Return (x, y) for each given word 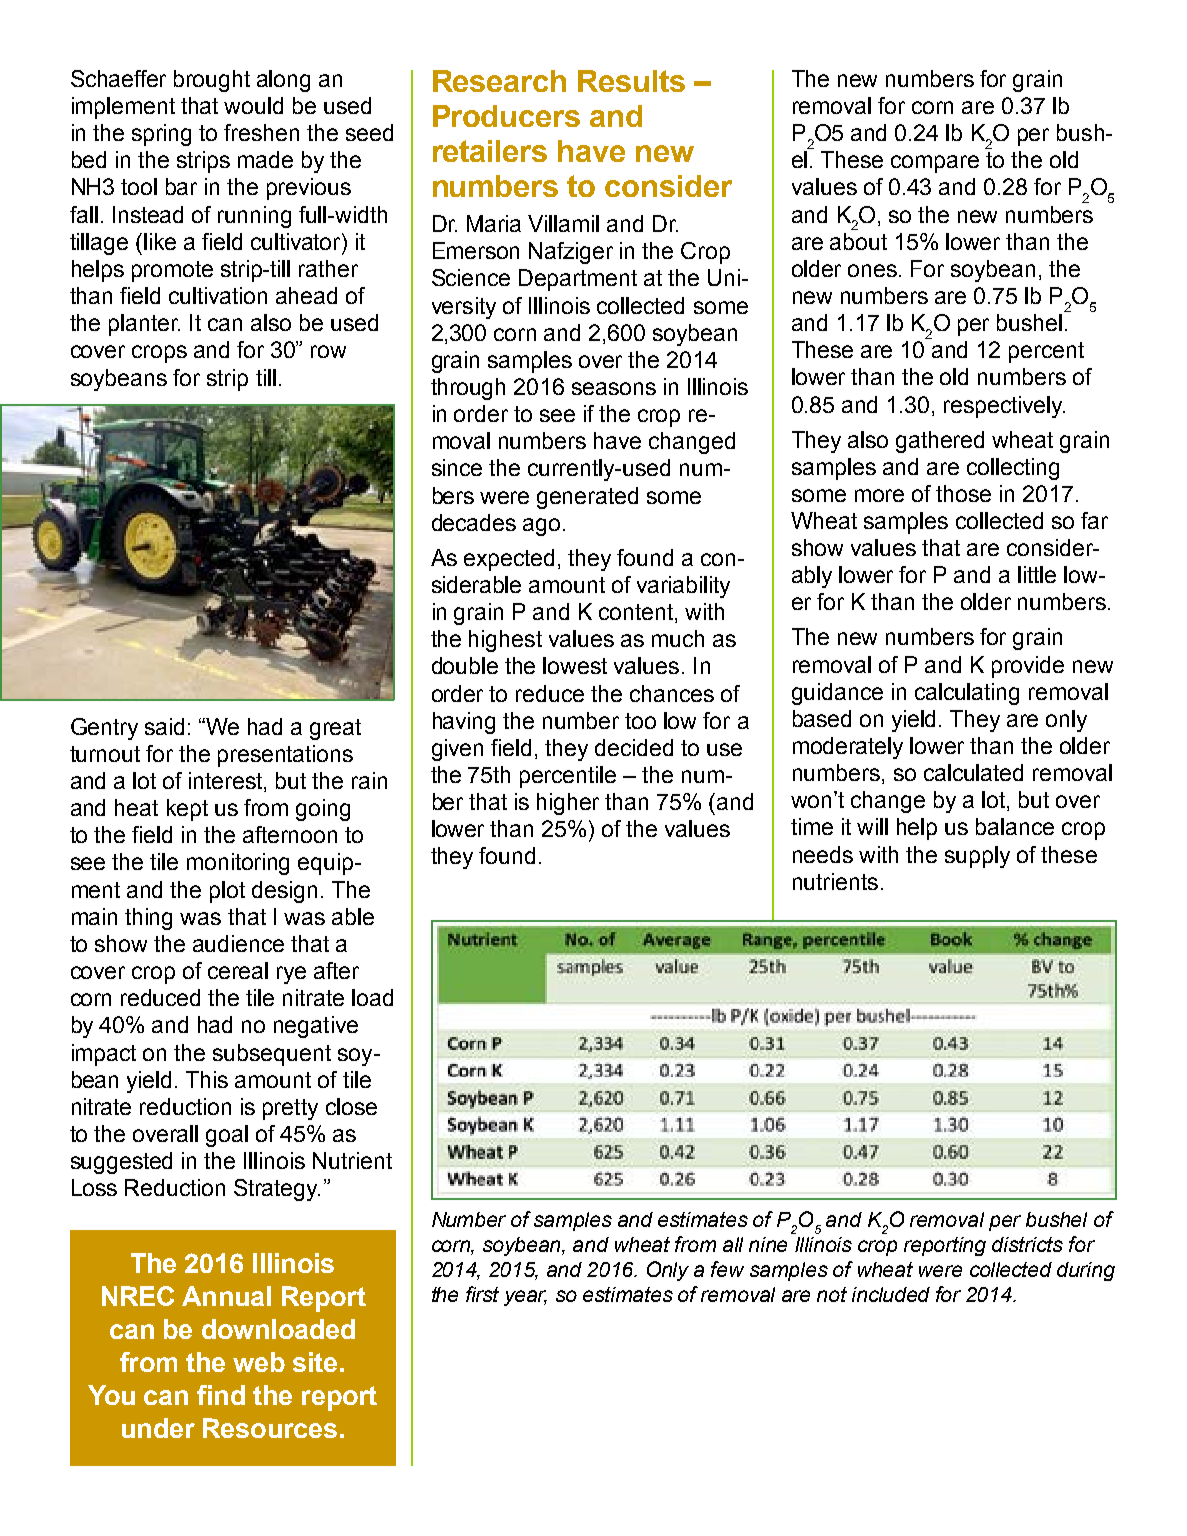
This (207, 1079)
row (328, 351)
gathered (940, 442)
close (351, 1106)
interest (227, 782)
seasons (614, 388)
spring (161, 135)
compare (935, 164)
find (221, 1395)
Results (631, 81)
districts (1027, 1244)
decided (634, 747)
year (525, 1298)
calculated (973, 772)
